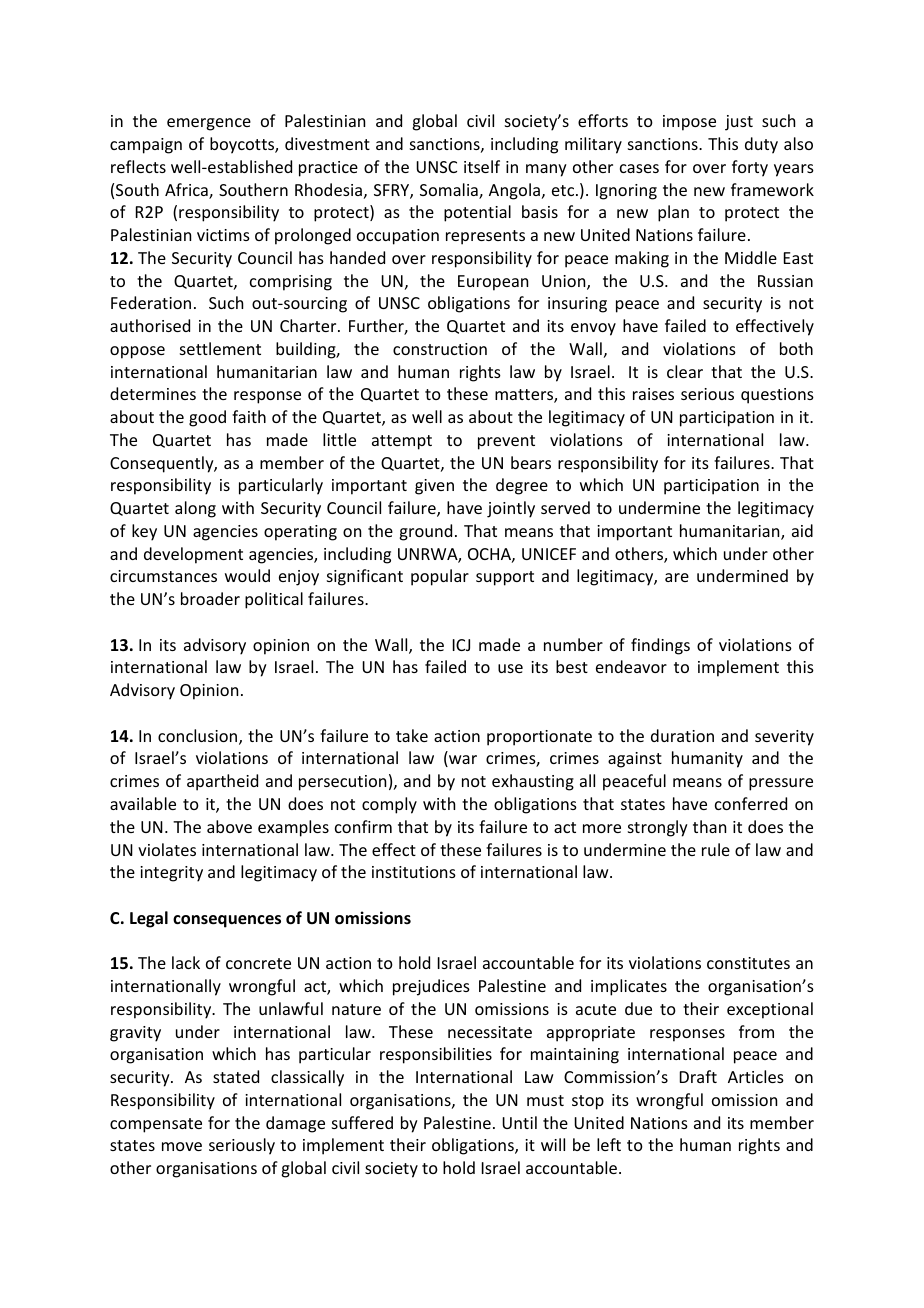 Image resolution: width=924 pixels, height=1308 pixels. What do you see at coordinates (660, 646) in the page?
I see `findings` at bounding box center [660, 646].
